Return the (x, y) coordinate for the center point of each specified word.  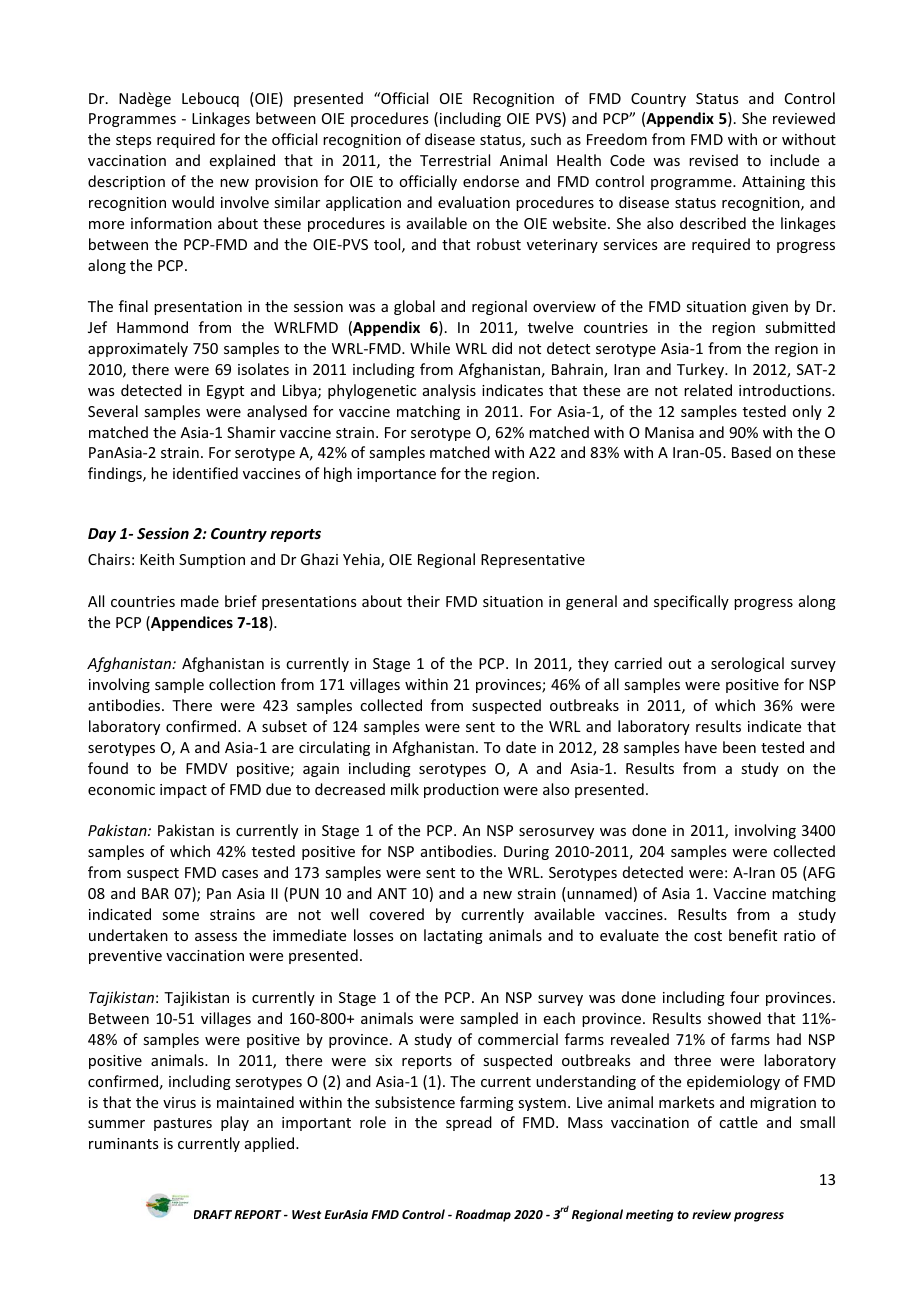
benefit (753, 935)
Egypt (225, 392)
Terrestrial (455, 160)
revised (713, 160)
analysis (449, 391)
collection (242, 684)
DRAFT (213, 1214)
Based (751, 452)
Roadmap (483, 1215)
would (193, 202)
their (423, 601)
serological (747, 664)
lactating (453, 936)
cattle (738, 1122)
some (180, 916)
